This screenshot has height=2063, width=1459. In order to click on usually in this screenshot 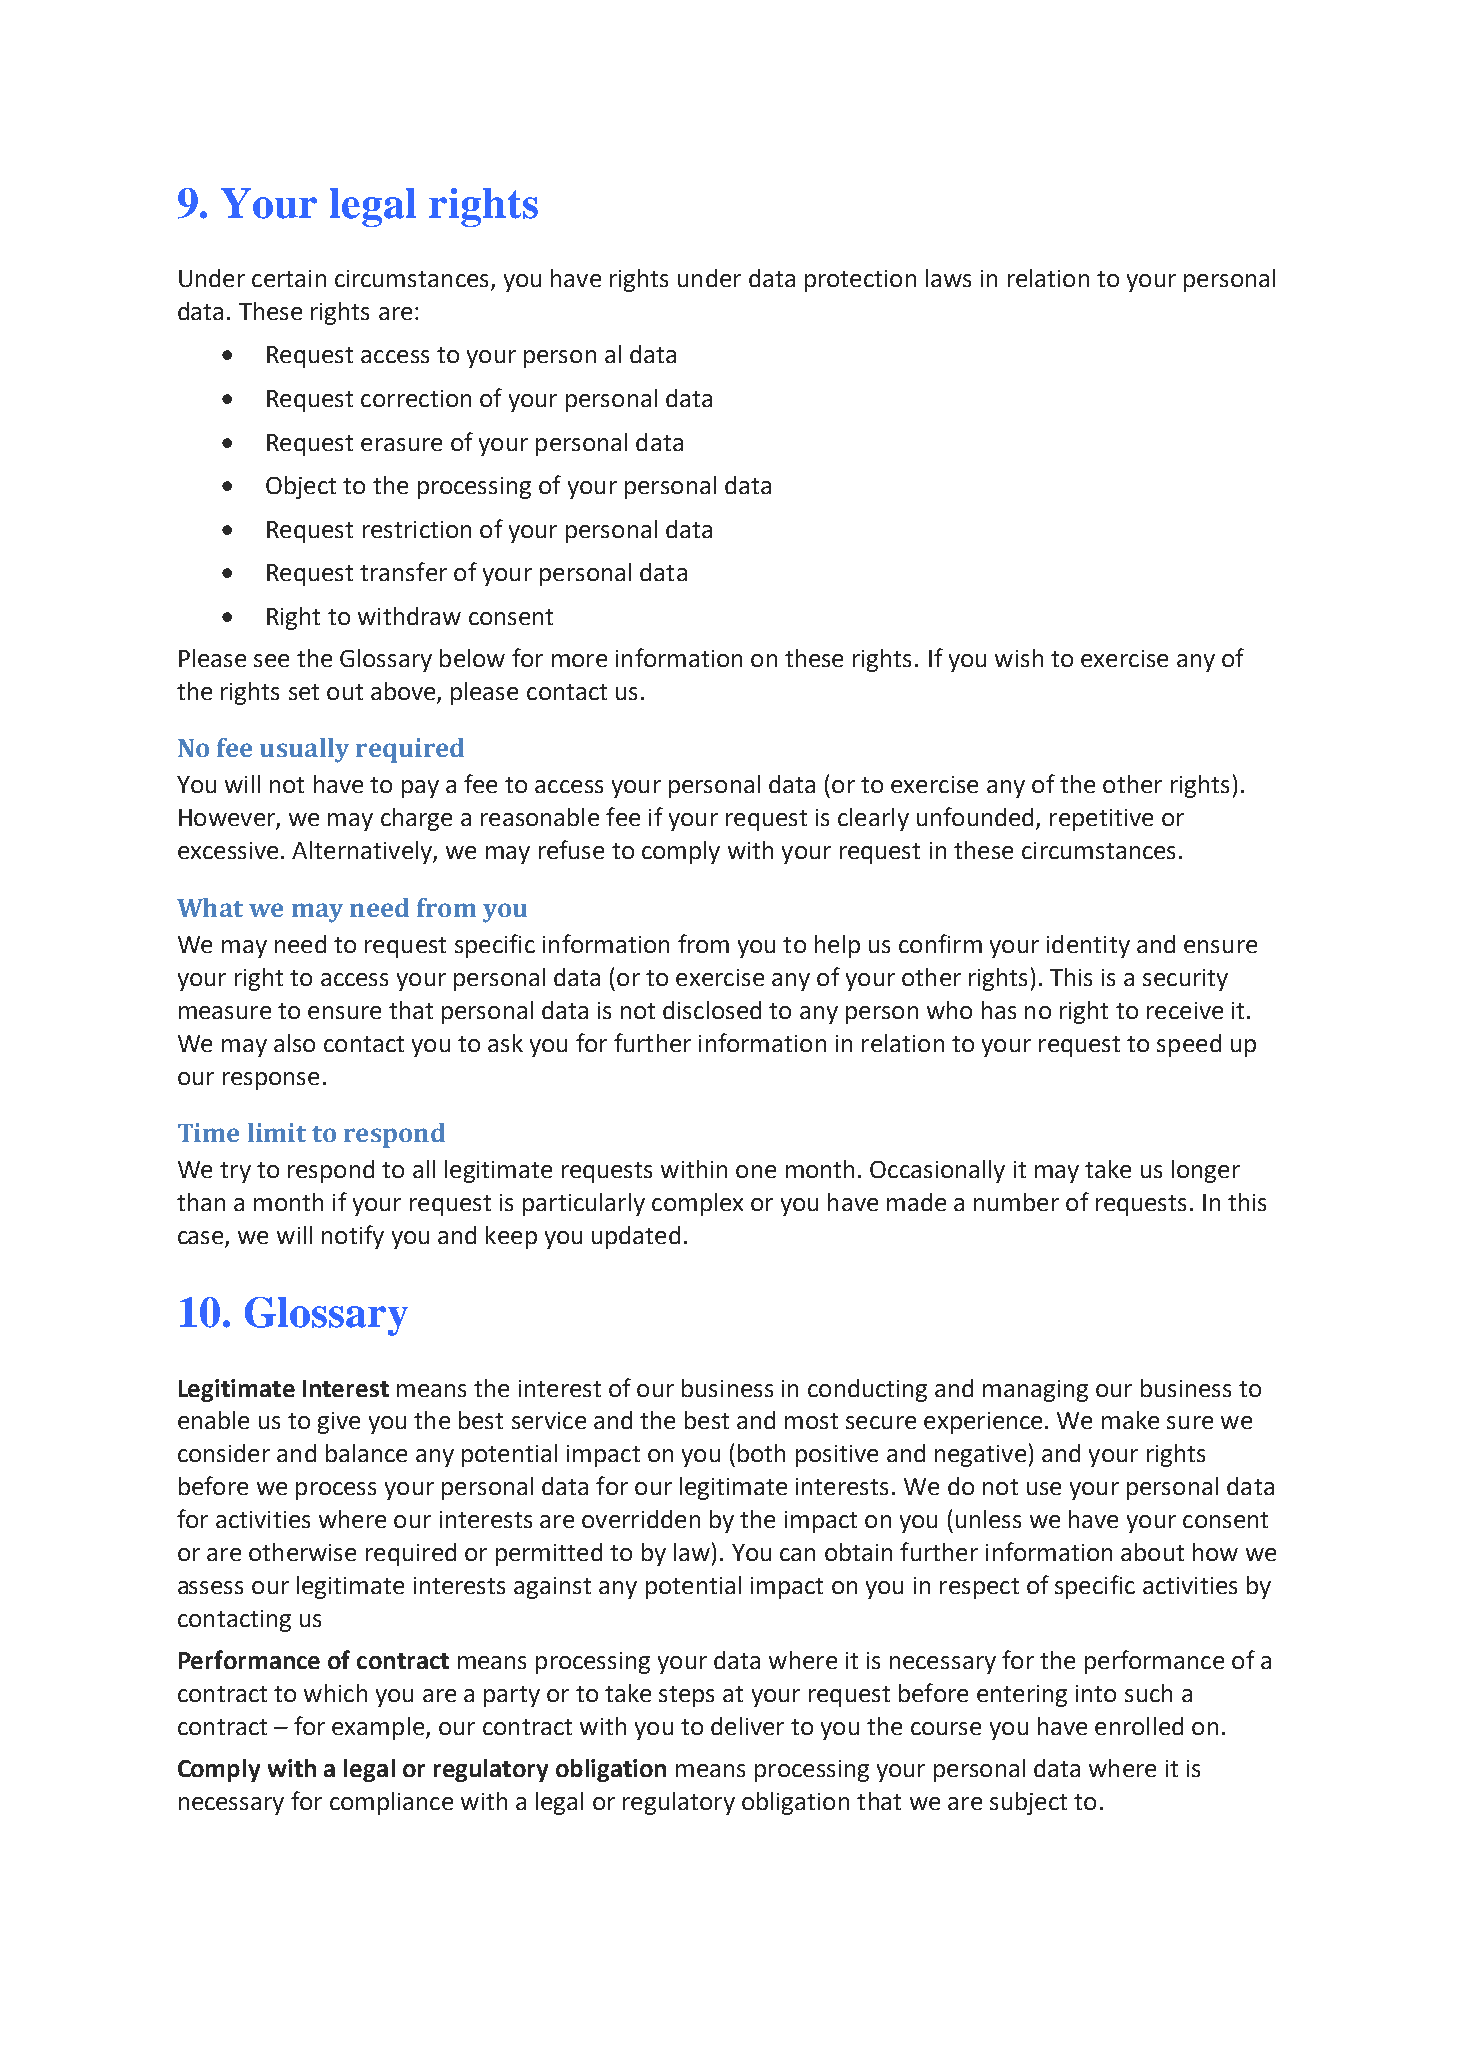, I will do `click(304, 750)`.
